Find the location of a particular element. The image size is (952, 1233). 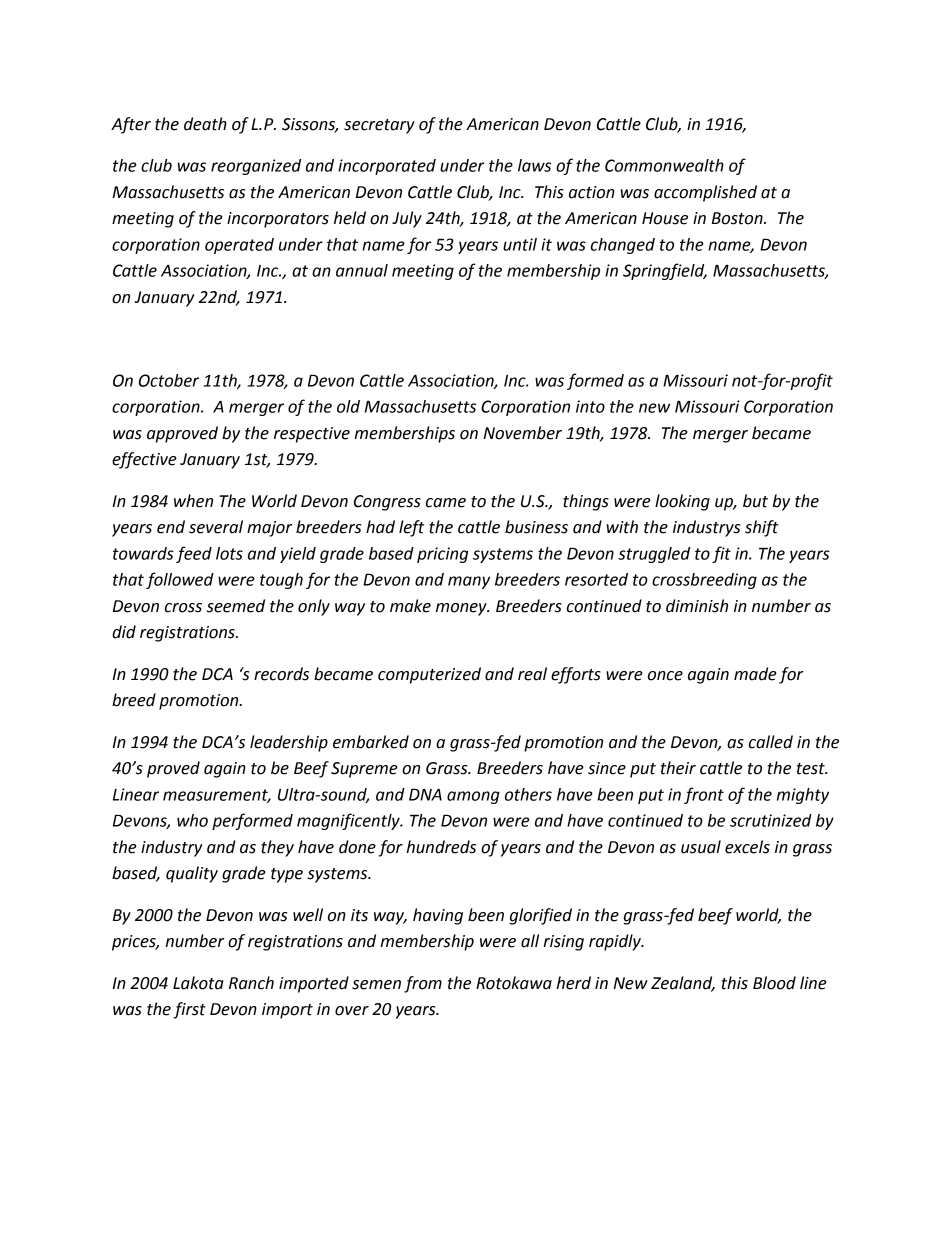

Lakota is located at coordinates (198, 983).
